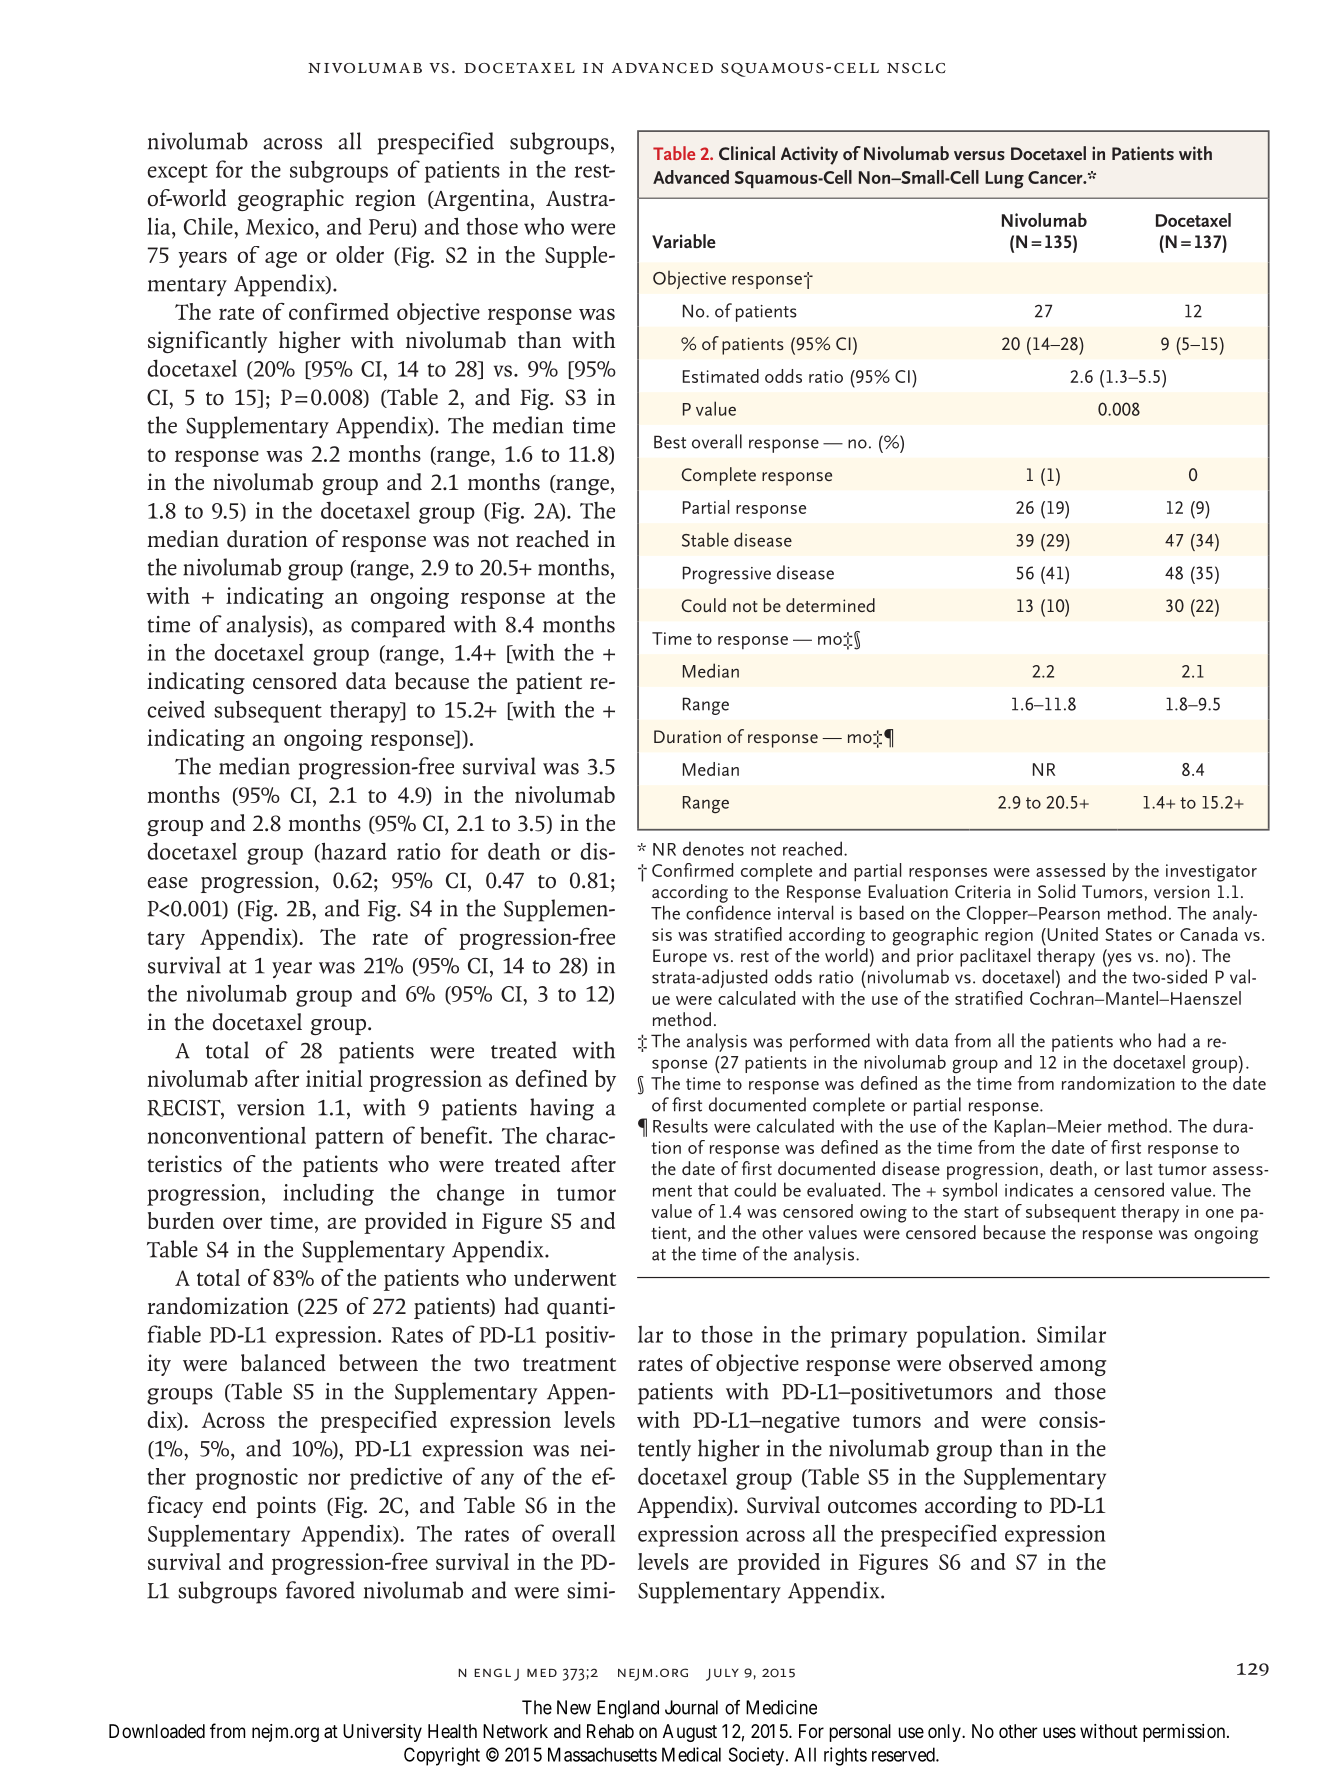 Image resolution: width=1343 pixels, height=1790 pixels. Describe the element at coordinates (177, 173) in the document. I see `except` at that location.
